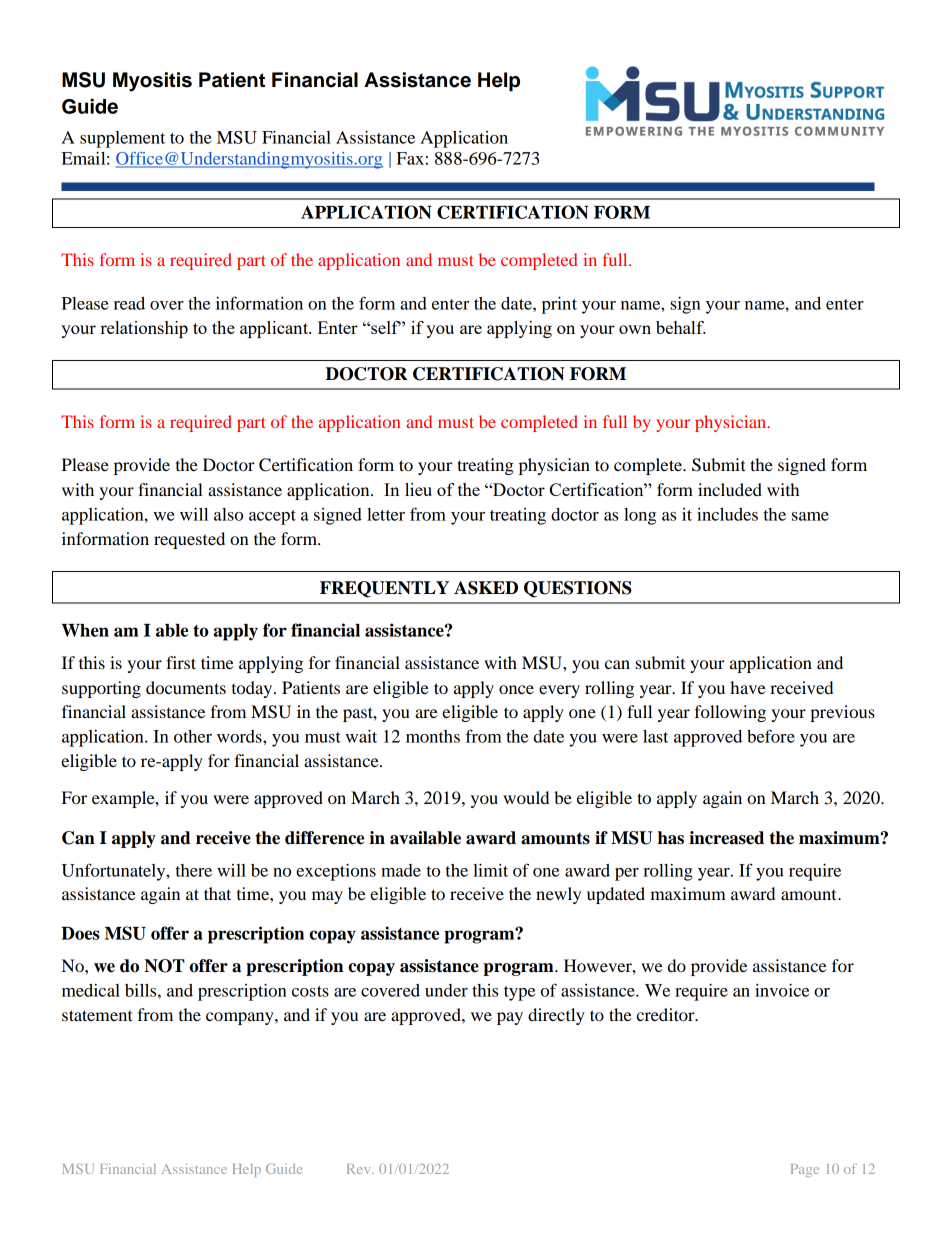 The width and height of the document is (952, 1233). What do you see at coordinates (122, 139) in the document?
I see `supplement` at bounding box center [122, 139].
